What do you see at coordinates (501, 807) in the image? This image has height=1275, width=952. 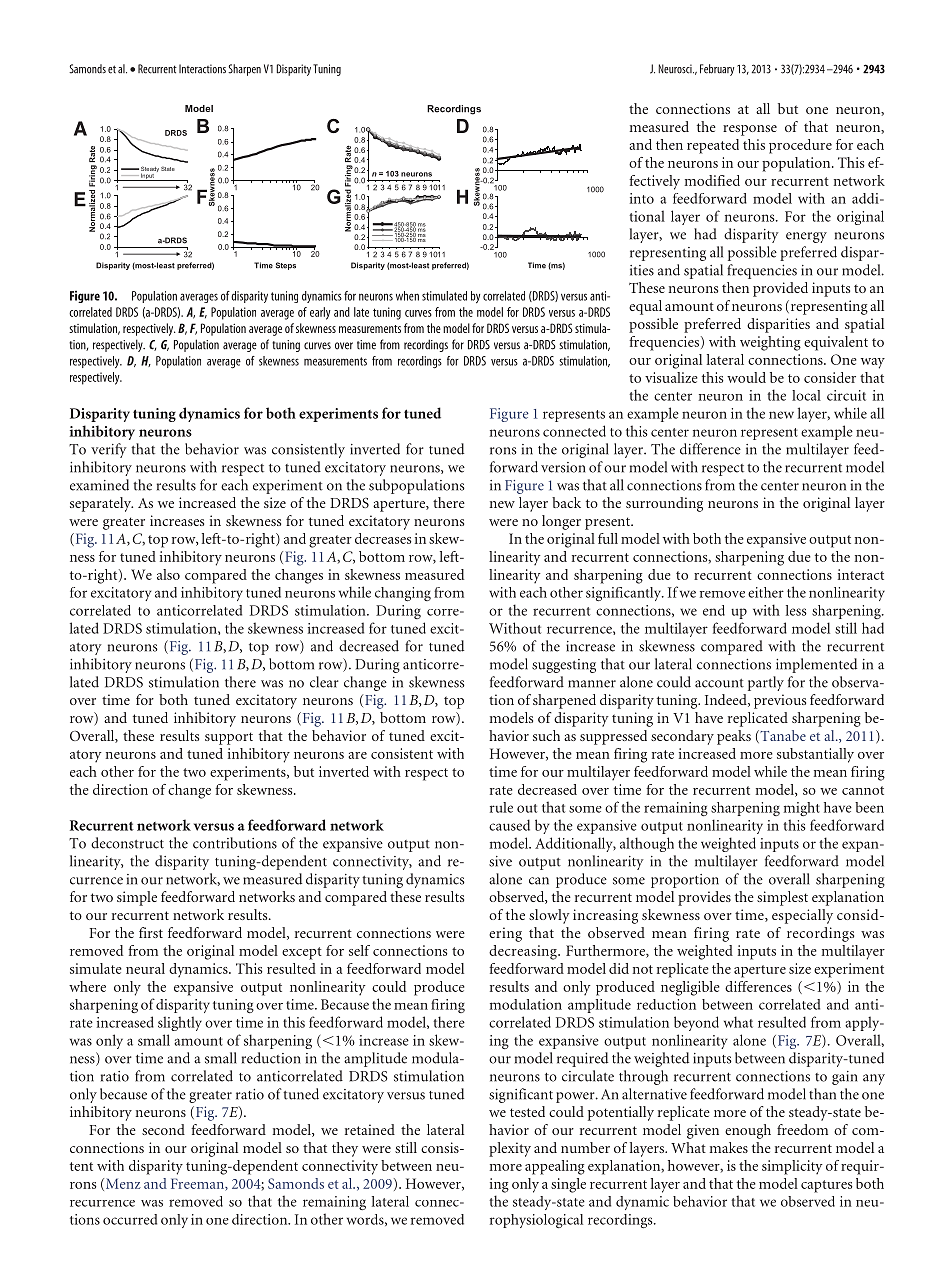 I see `rule` at bounding box center [501, 807].
